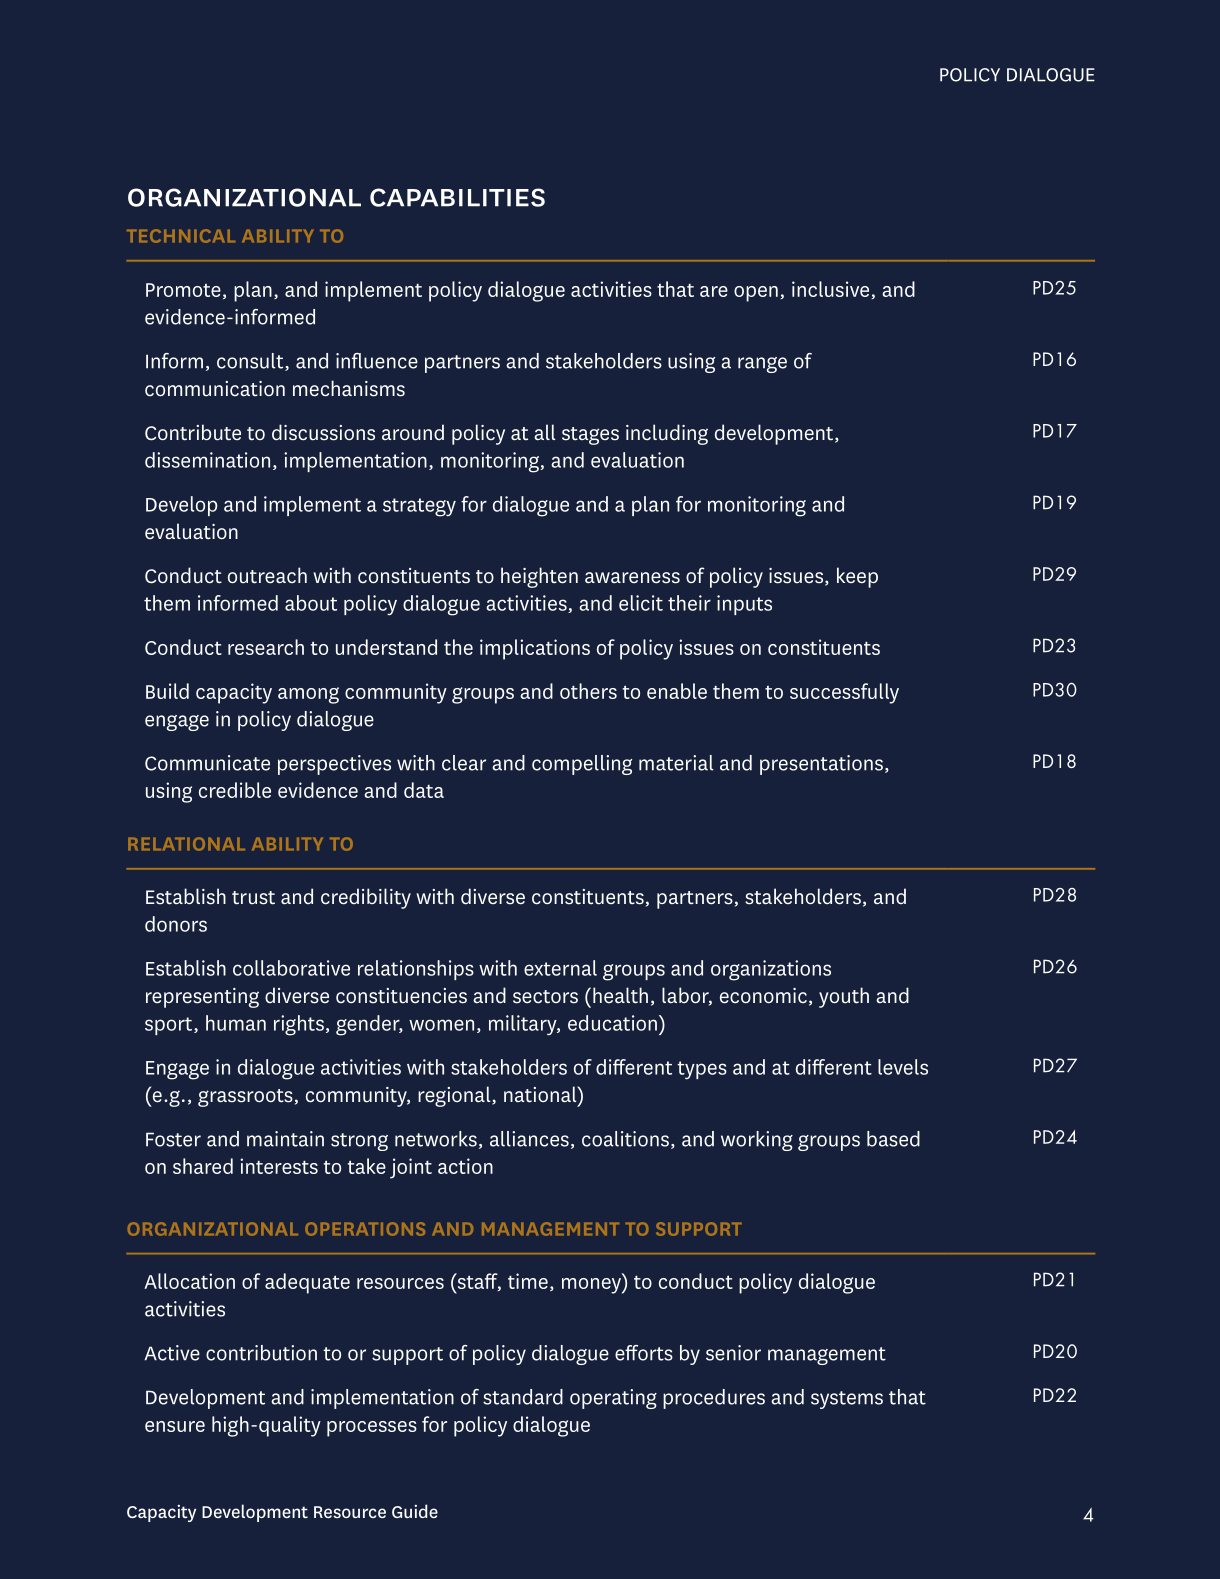 The image size is (1220, 1579). I want to click on capabilities, so click(457, 197).
